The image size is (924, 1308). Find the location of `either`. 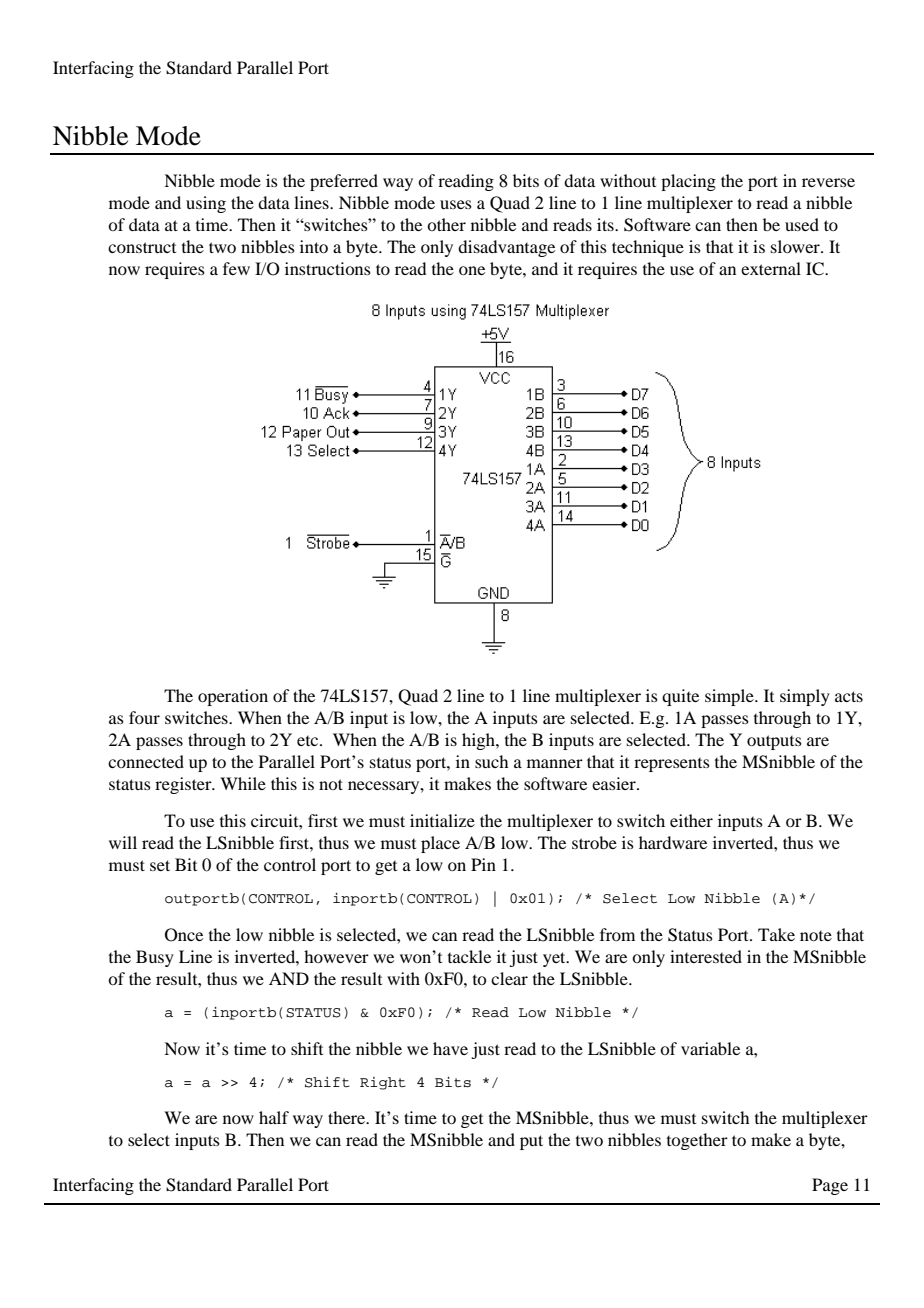

either is located at coordinates (691, 820).
